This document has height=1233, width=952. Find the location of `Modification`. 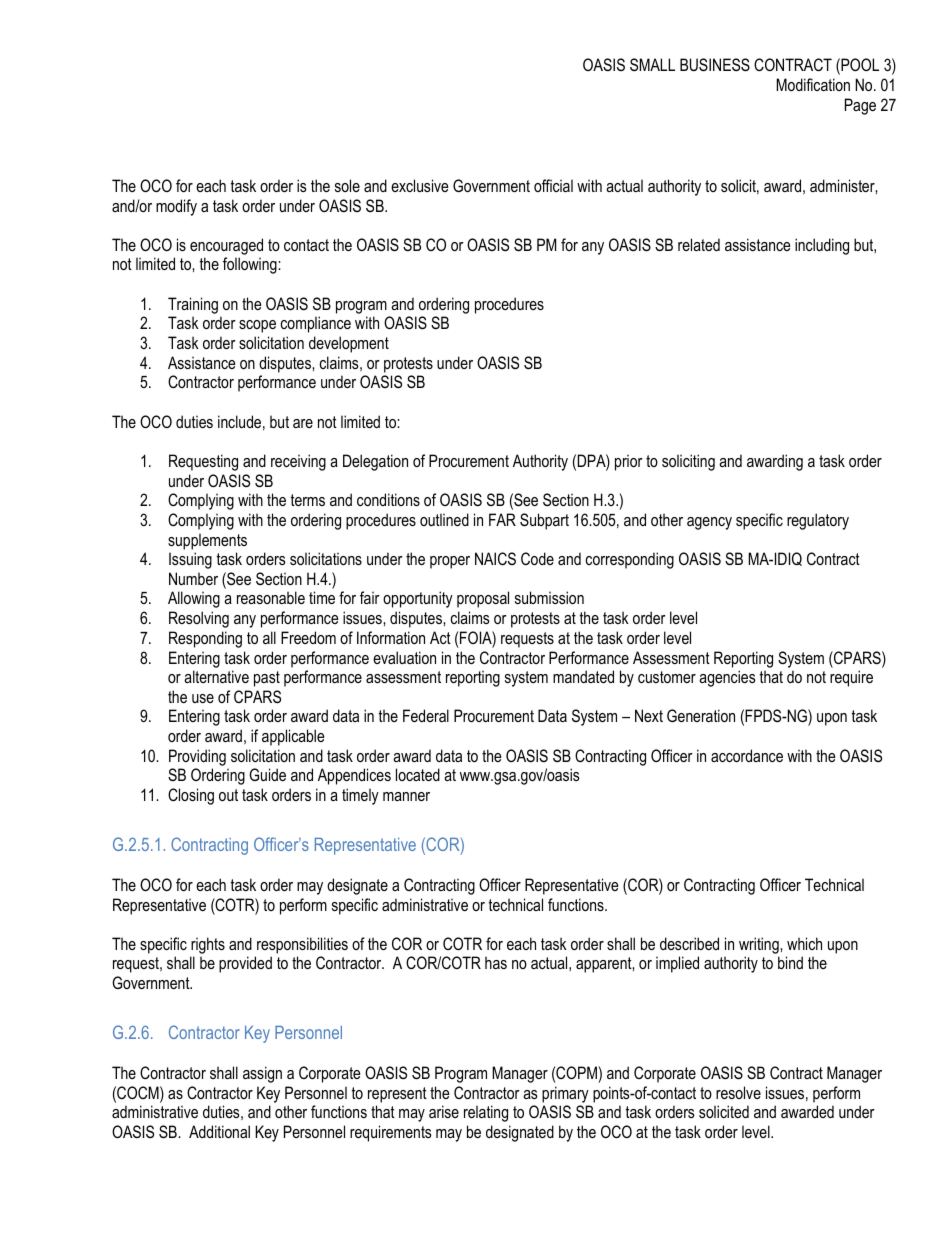

Modification is located at coordinates (813, 84).
